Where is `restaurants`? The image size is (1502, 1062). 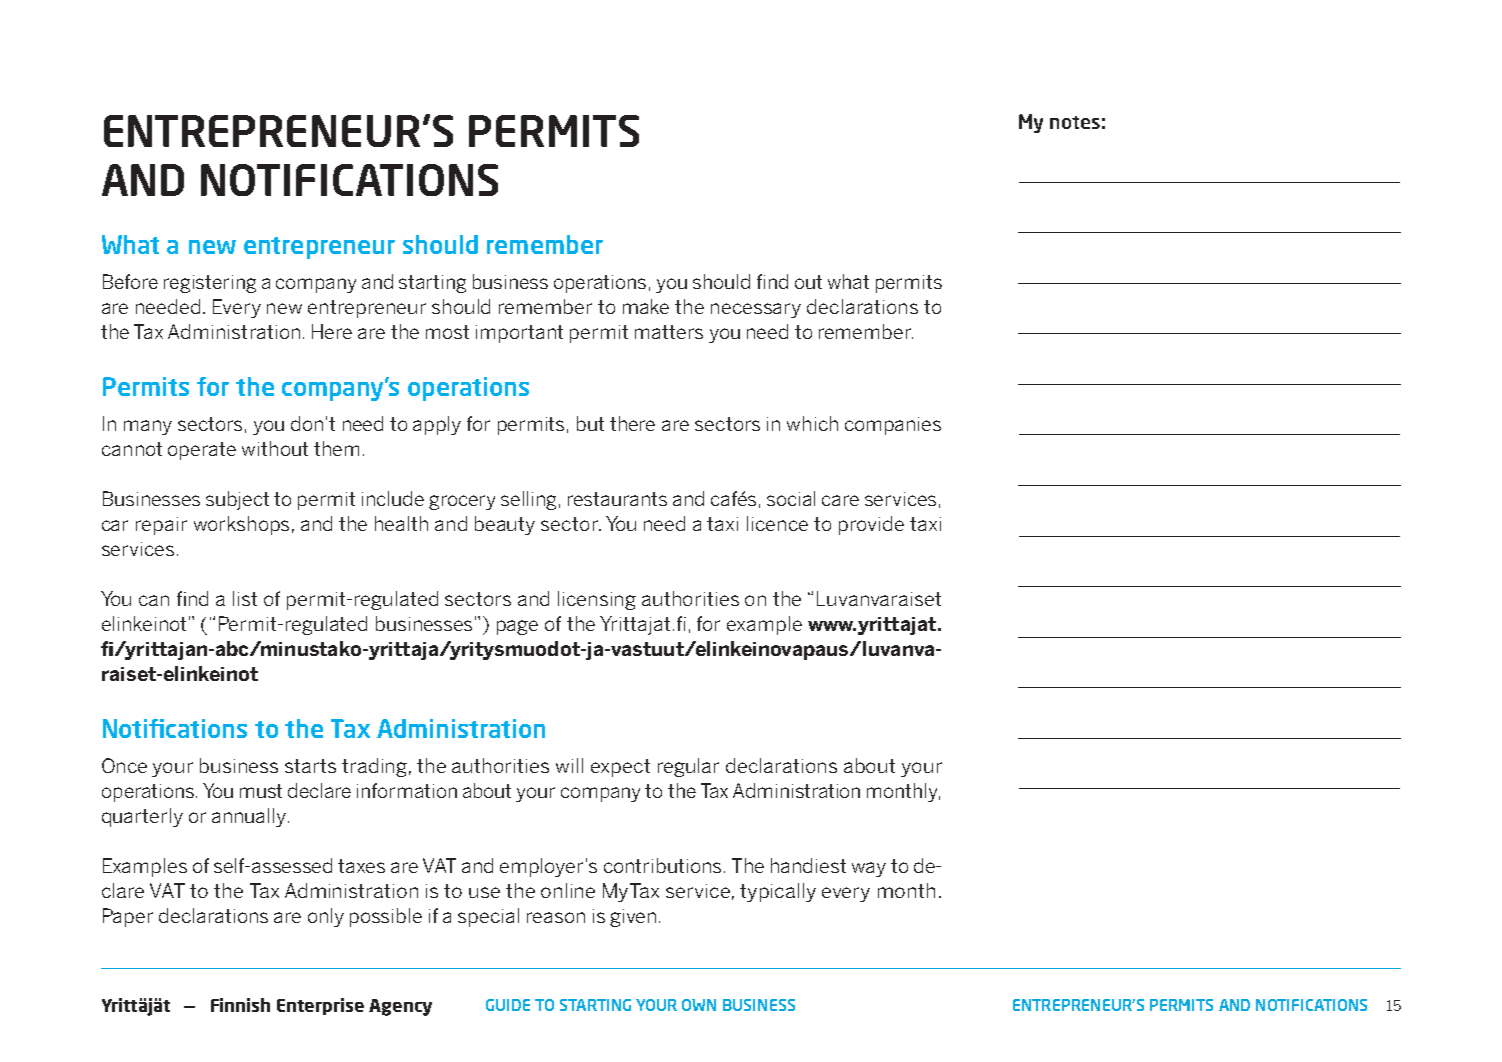
restaurants is located at coordinates (617, 499).
